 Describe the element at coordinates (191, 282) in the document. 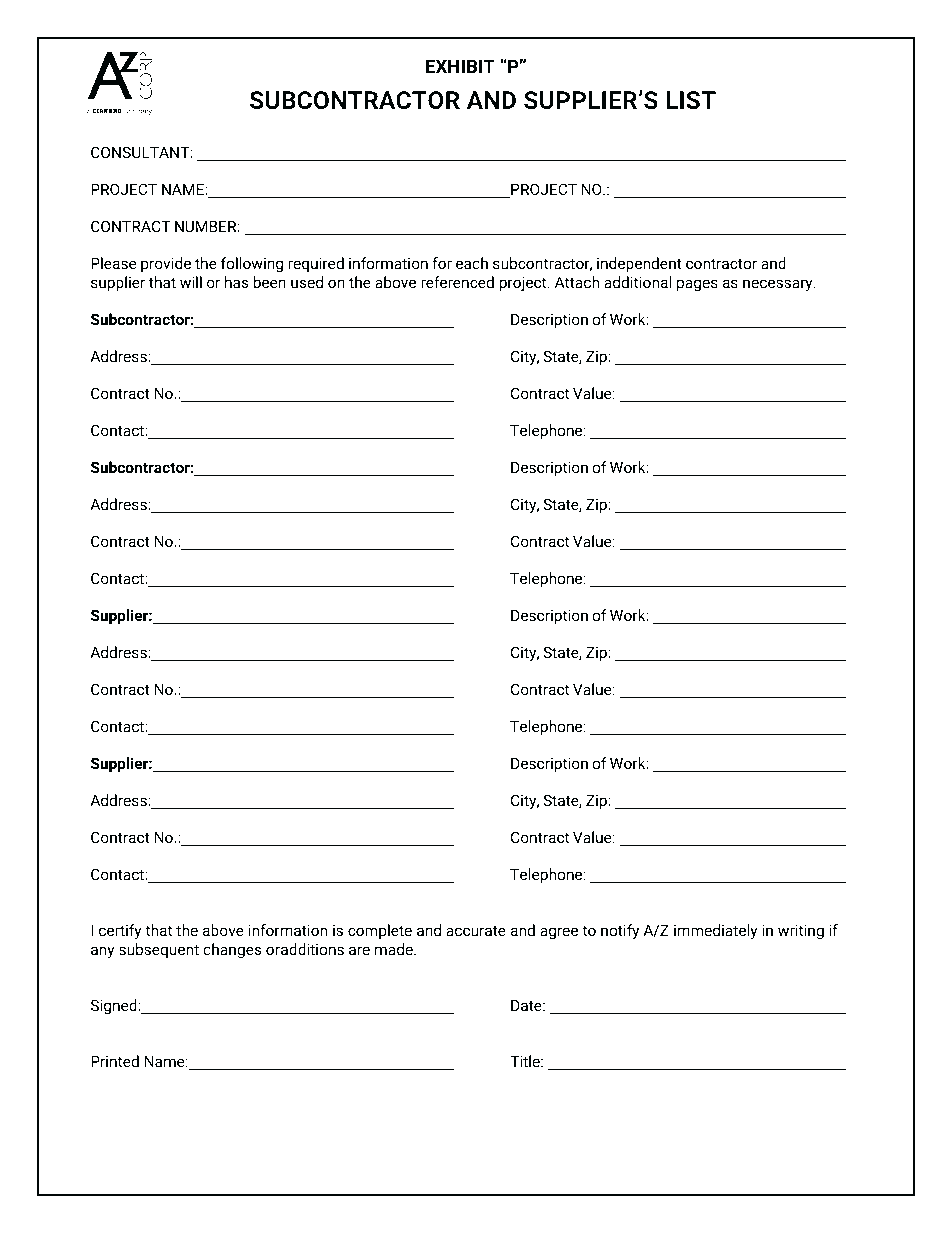

I see `will` at that location.
